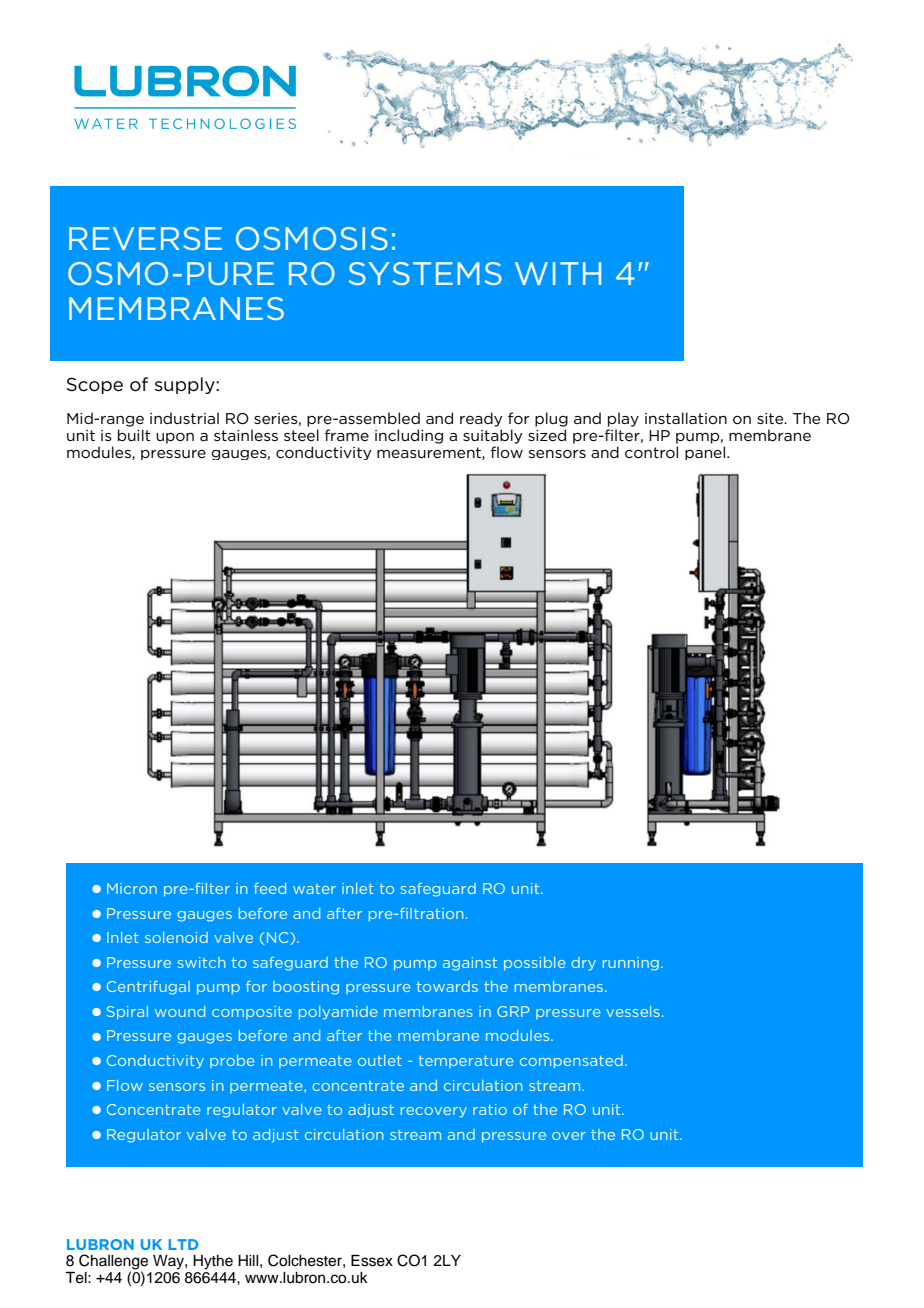 This document has width=924, height=1308. I want to click on water, so click(314, 889).
